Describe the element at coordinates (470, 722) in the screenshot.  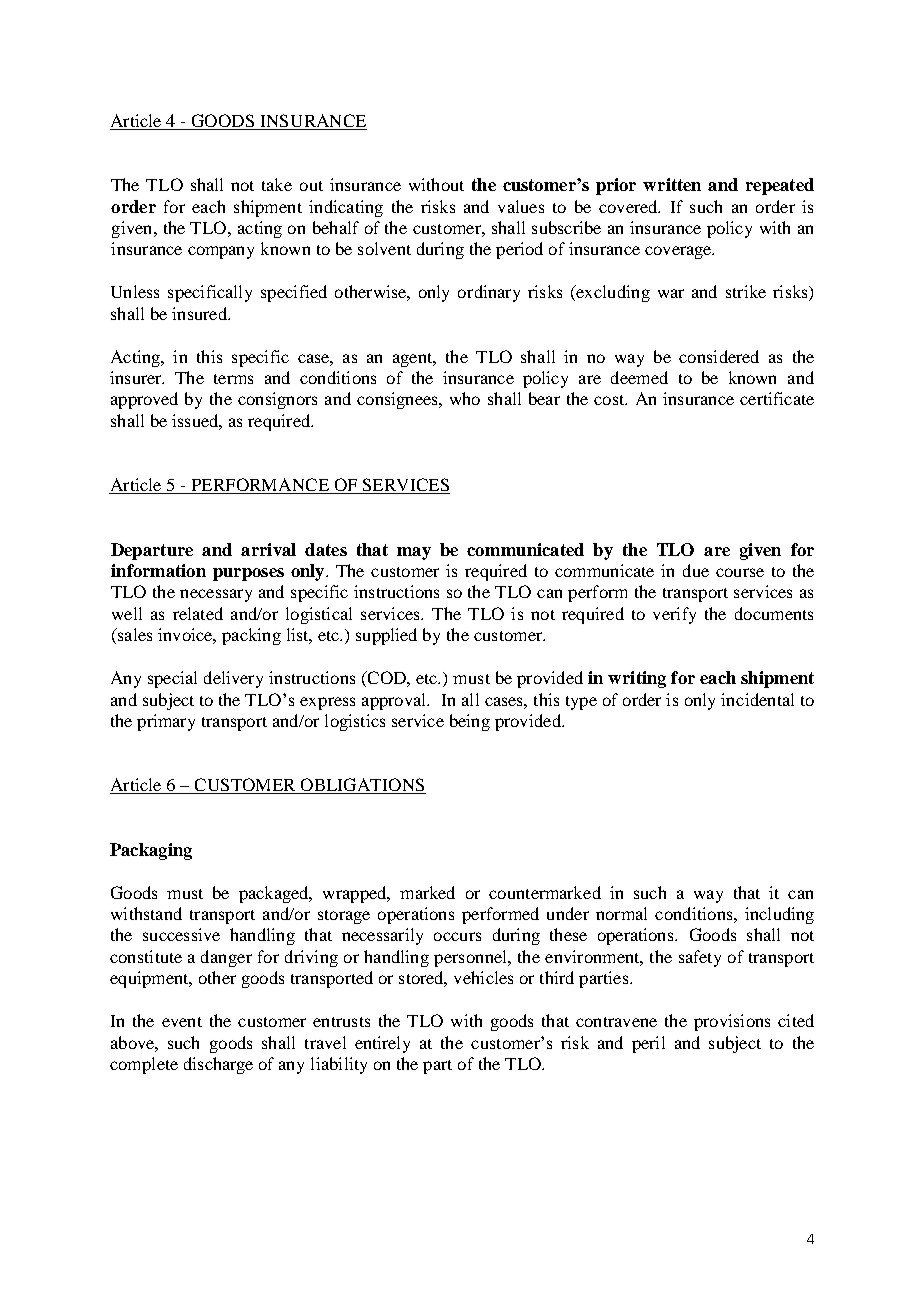
I see `being` at that location.
